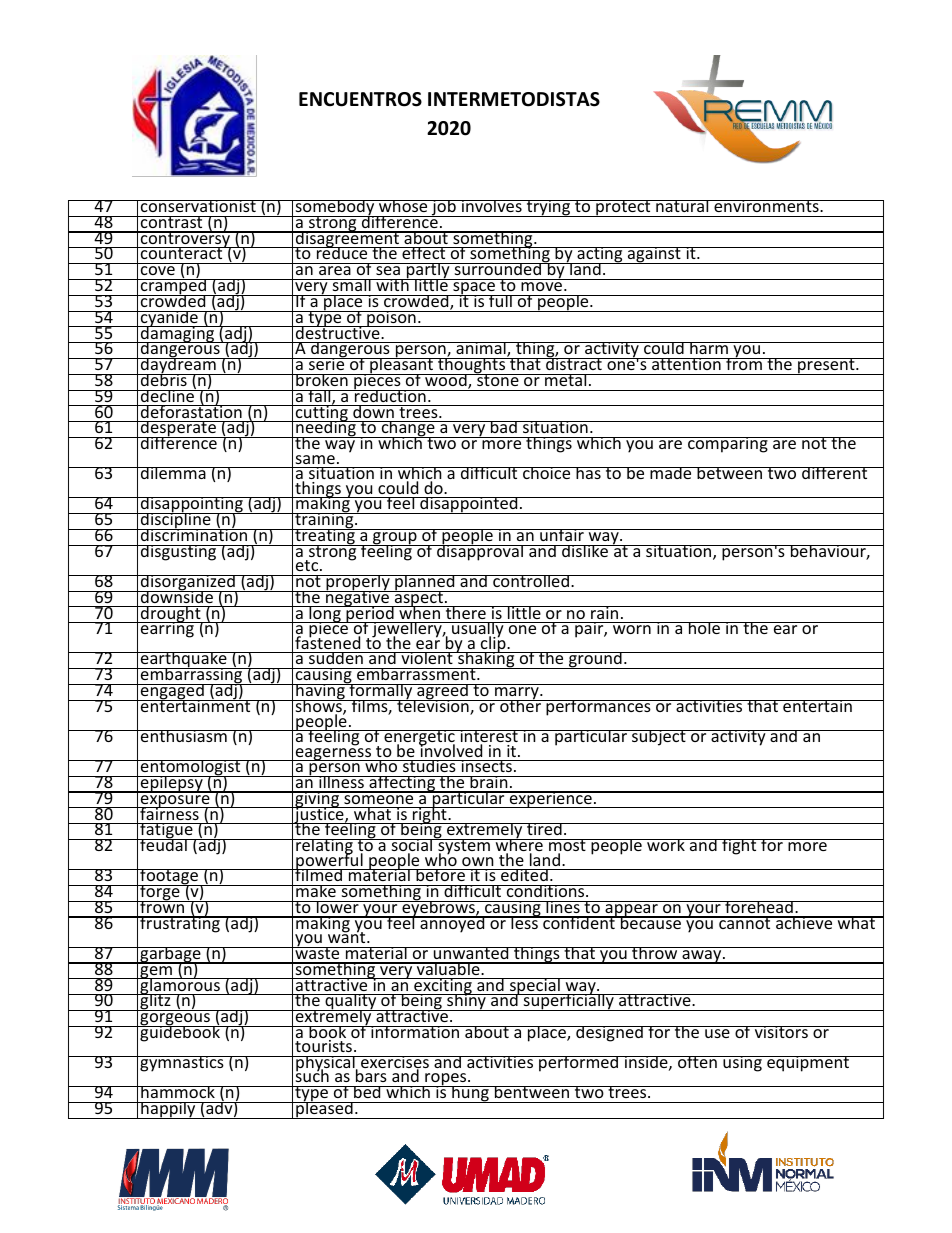  Describe the element at coordinates (808, 1064) in the screenshot. I see `equipment` at that location.
